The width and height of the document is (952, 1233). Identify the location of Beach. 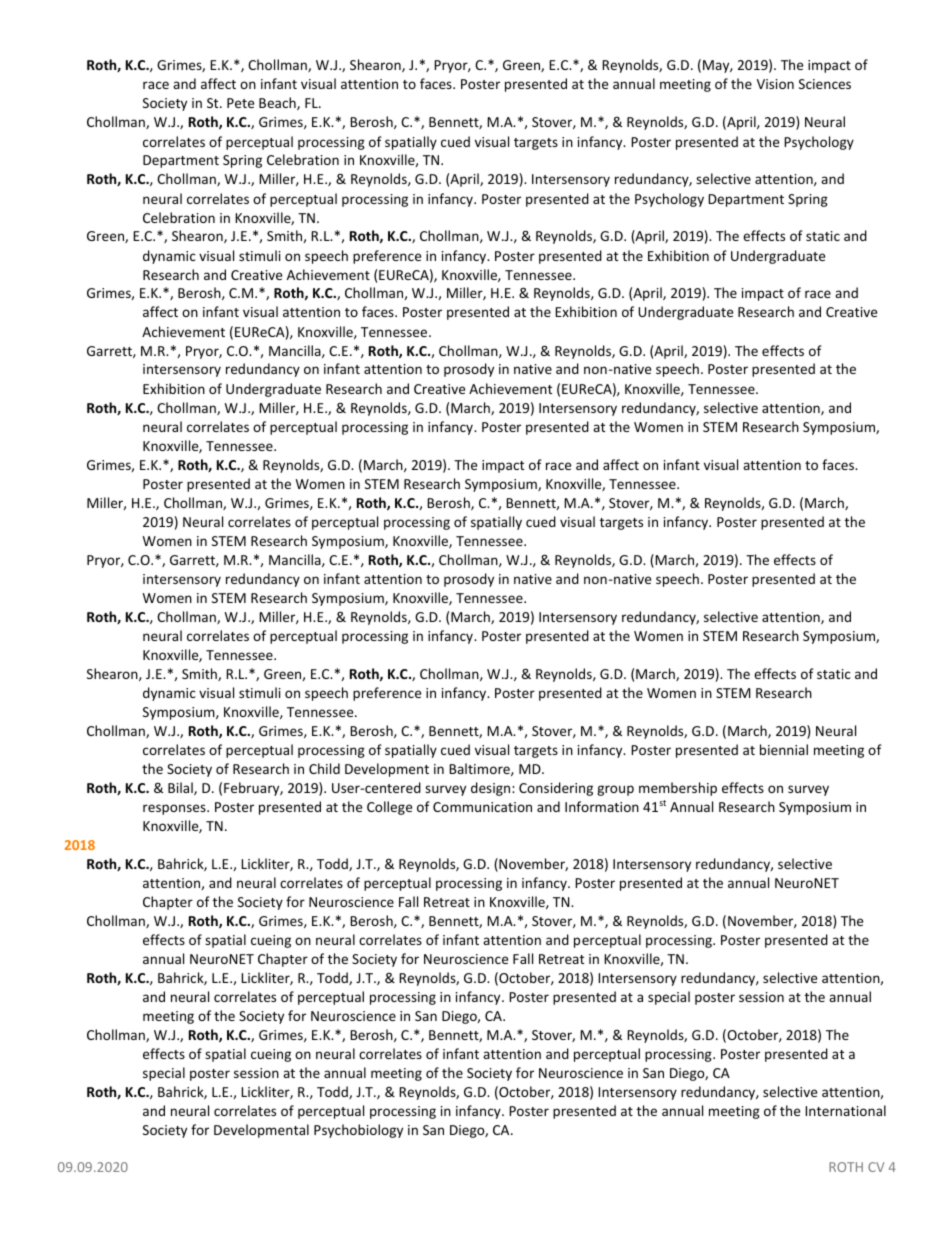
(278, 103).
